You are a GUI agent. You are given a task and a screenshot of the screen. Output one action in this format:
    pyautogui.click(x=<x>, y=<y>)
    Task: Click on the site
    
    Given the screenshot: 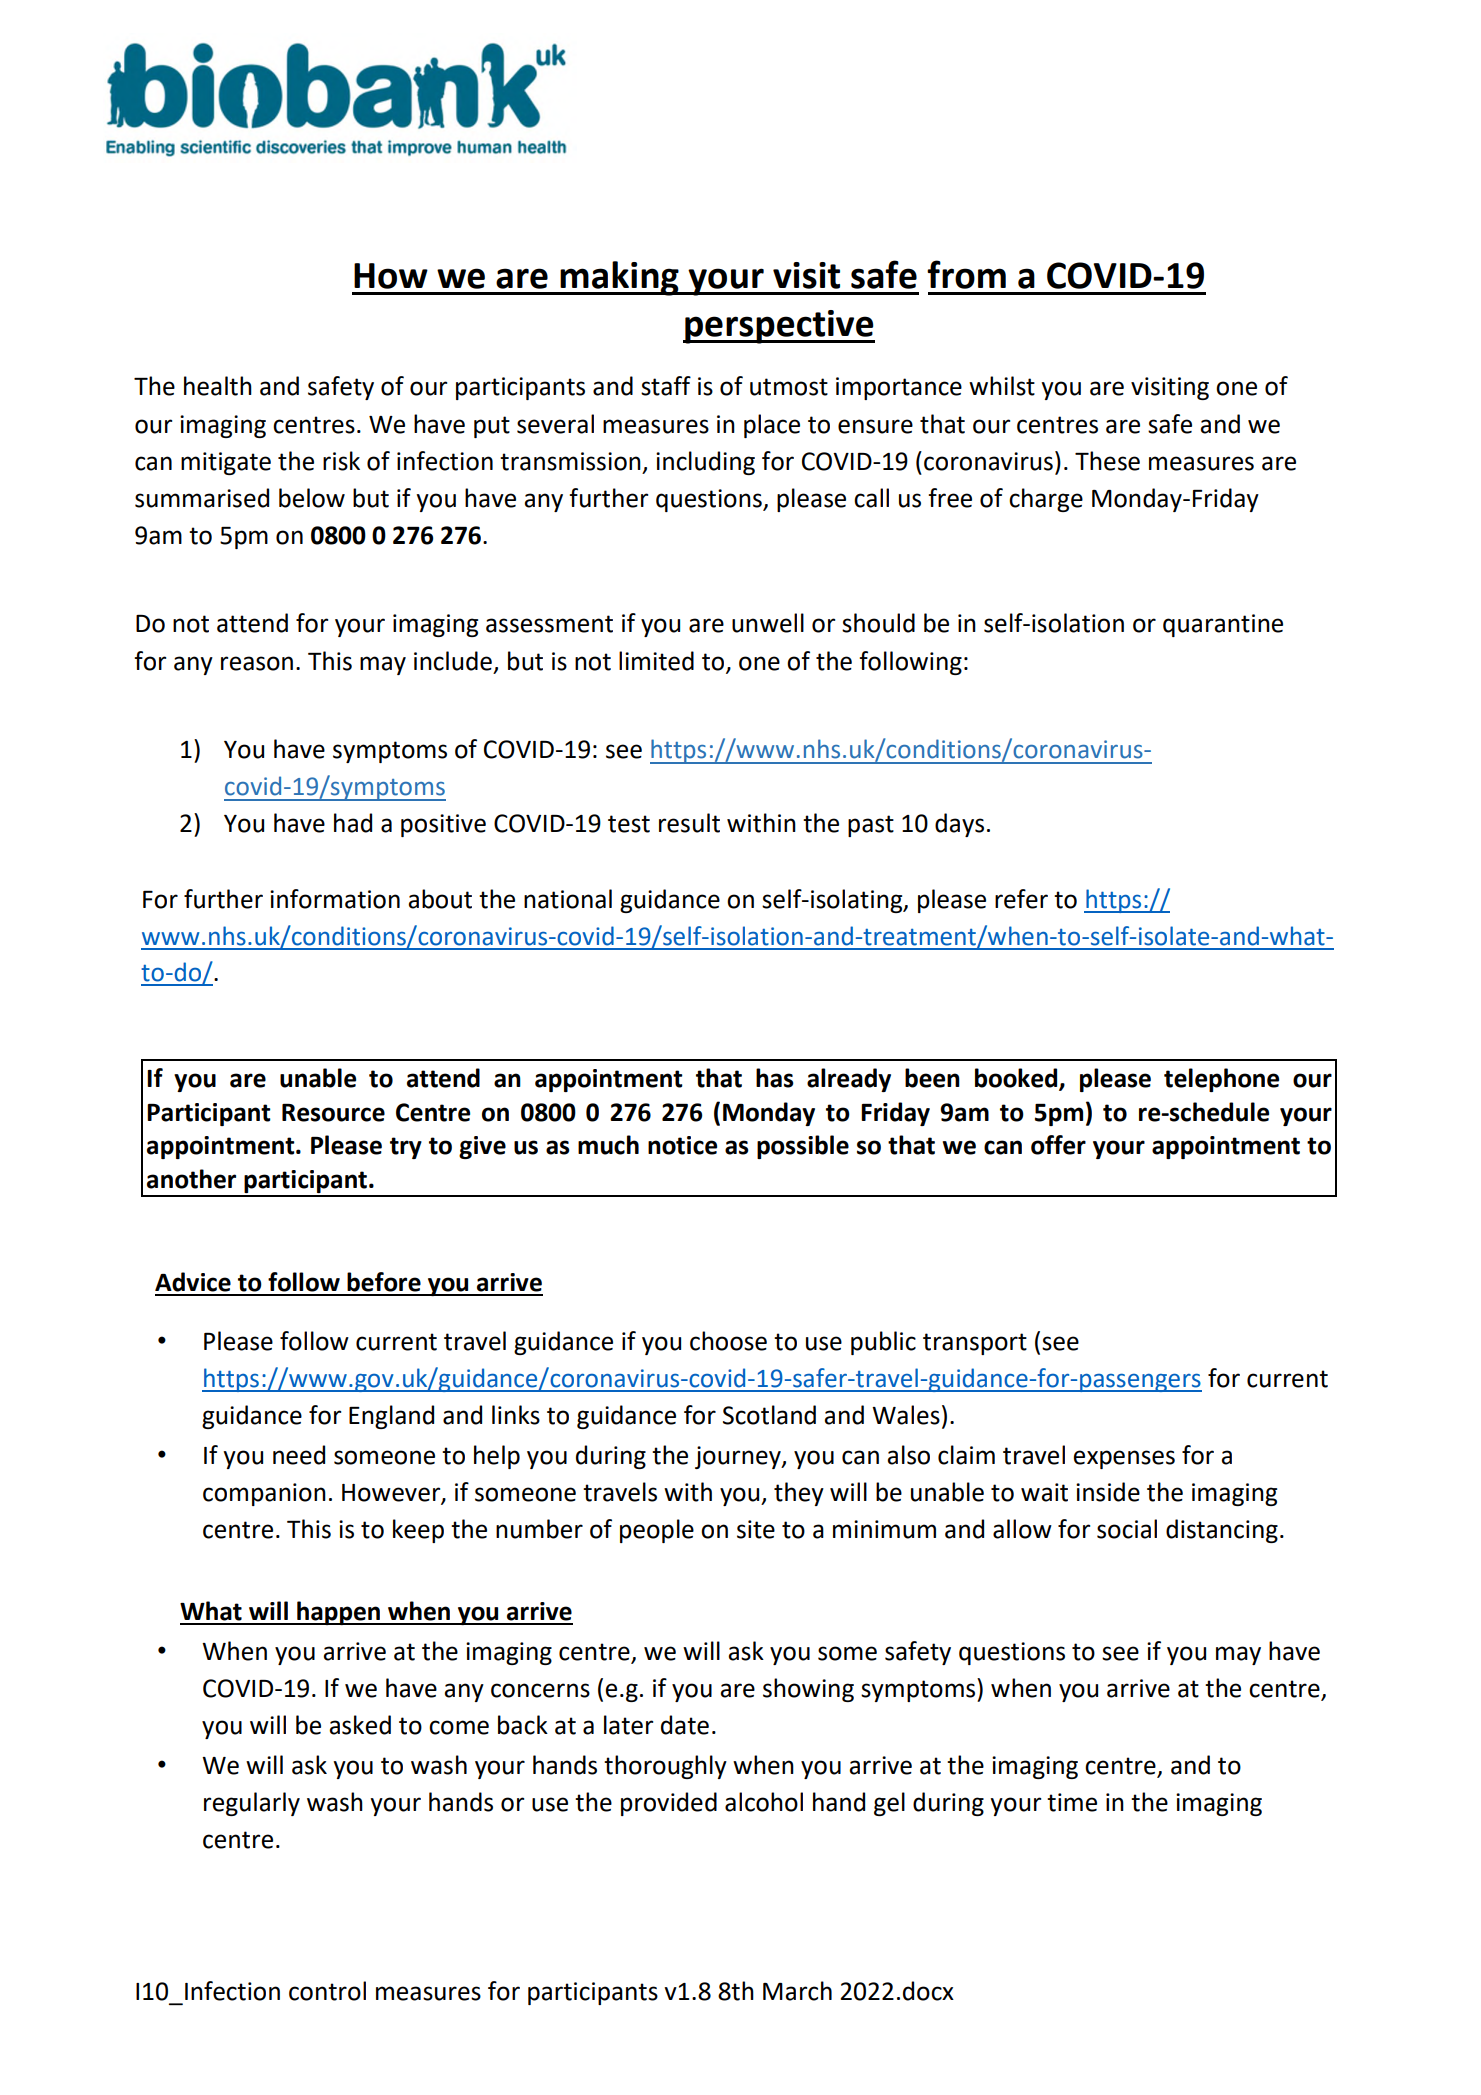 What is the action you would take?
    pyautogui.click(x=756, y=1529)
